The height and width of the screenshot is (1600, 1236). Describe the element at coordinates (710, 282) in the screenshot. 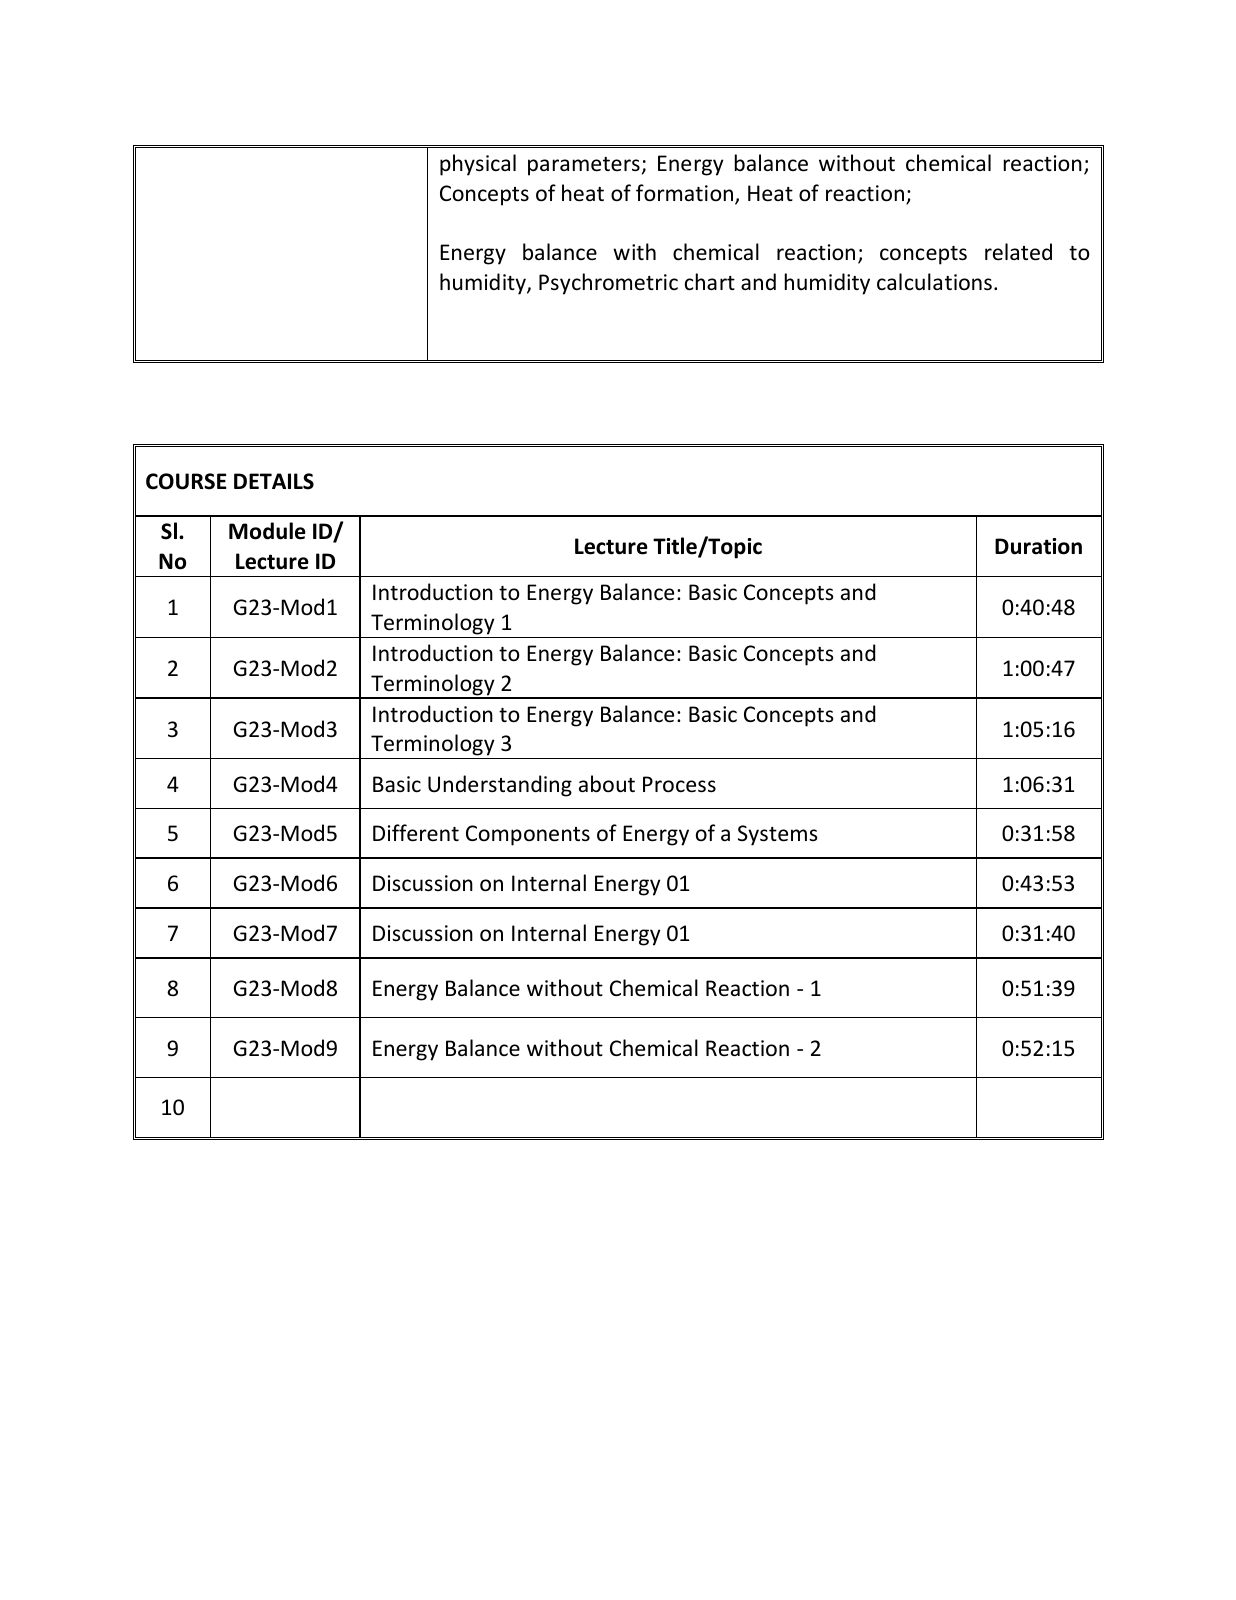

I see `chart` at that location.
